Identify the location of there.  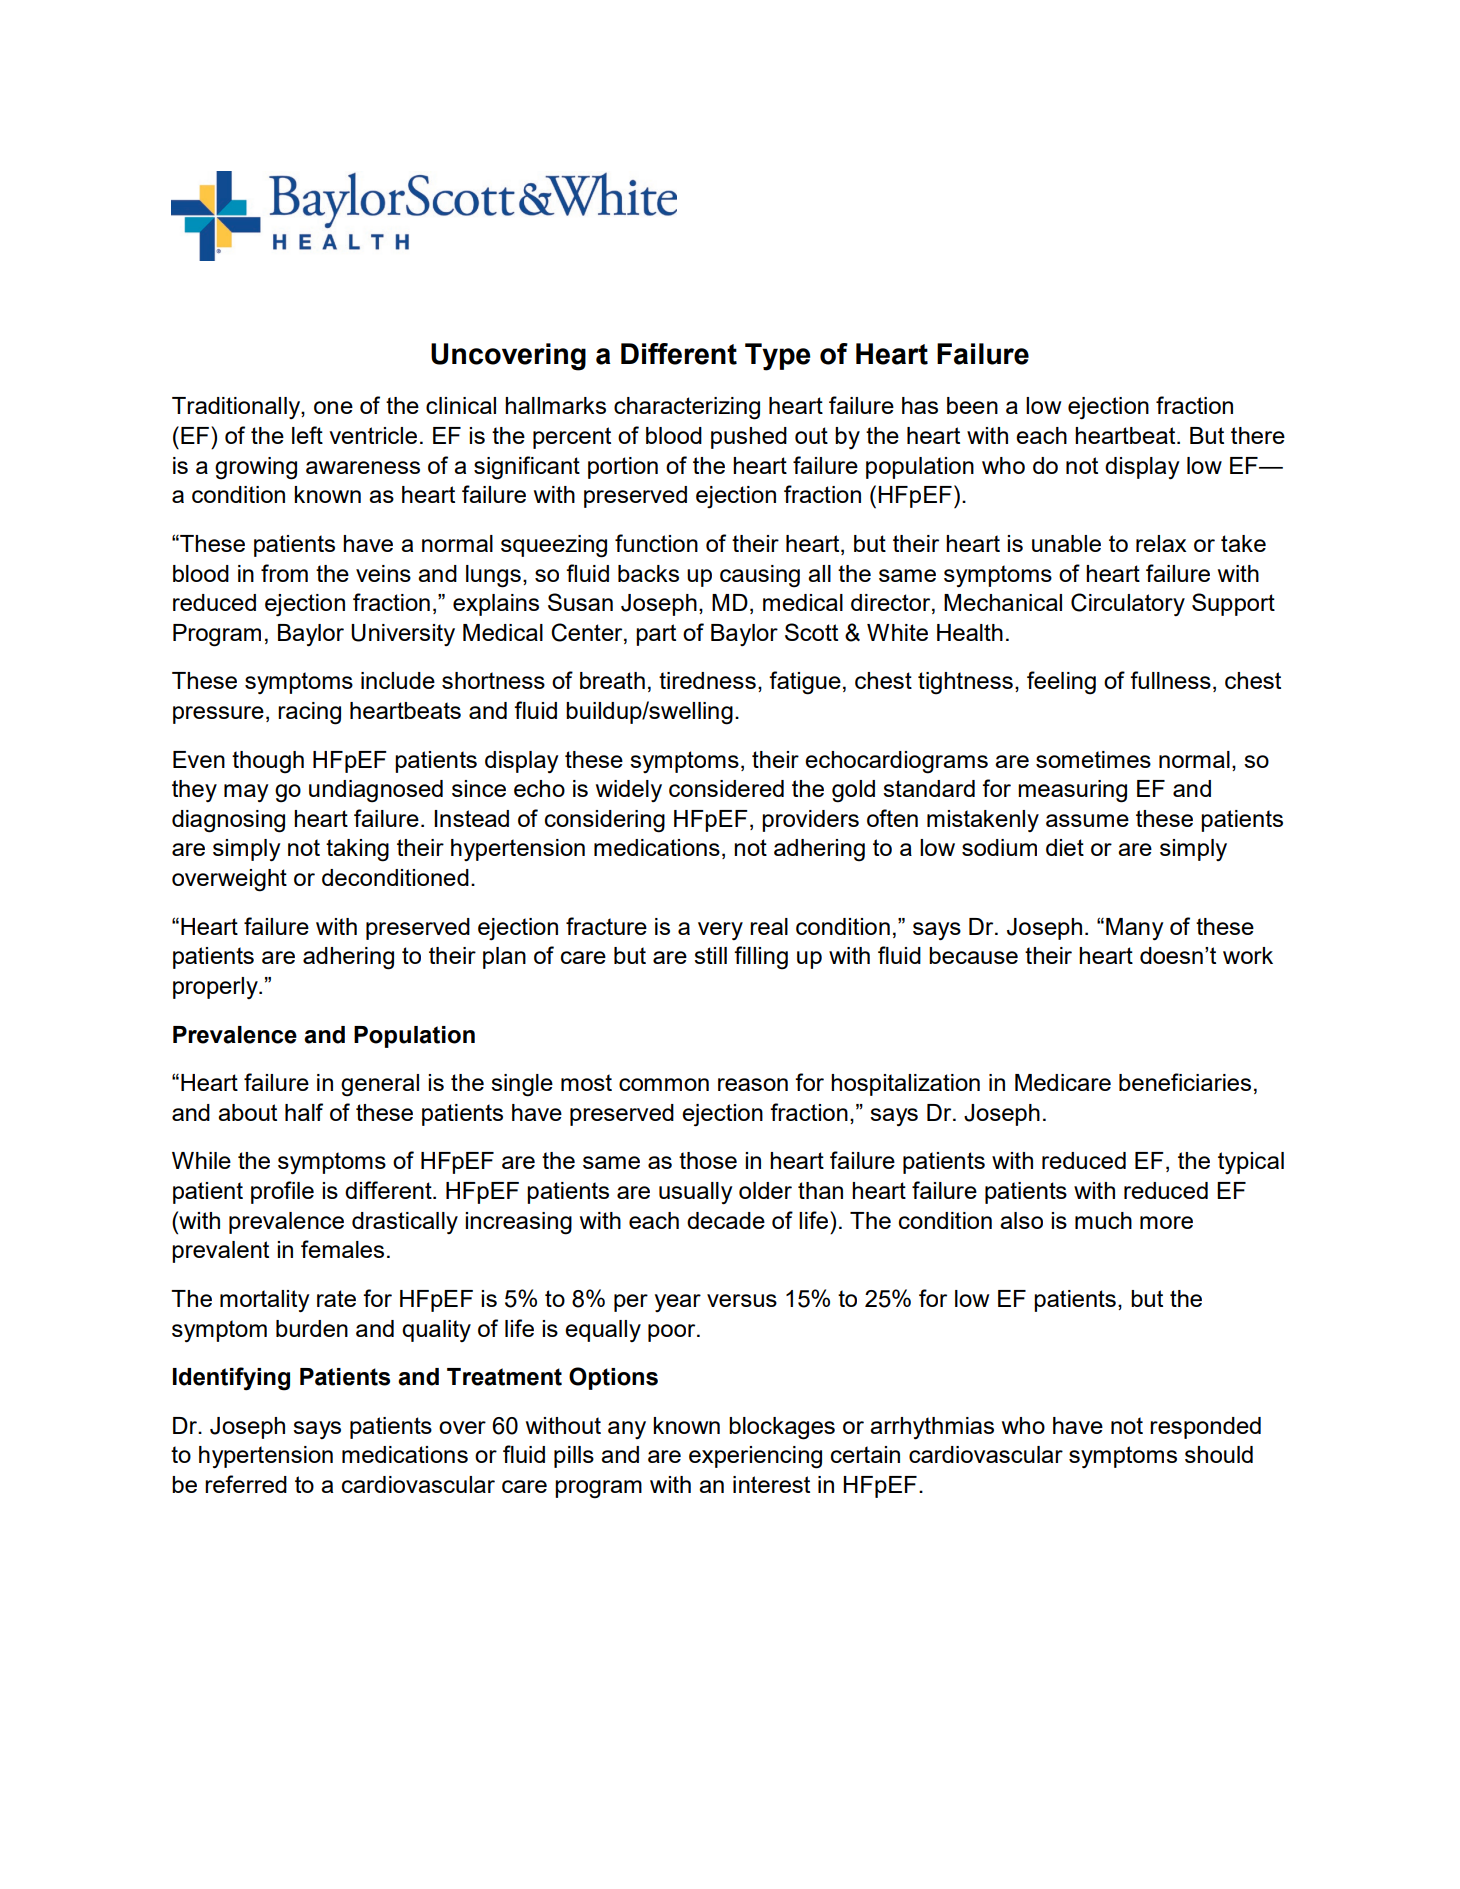
(1258, 435).
